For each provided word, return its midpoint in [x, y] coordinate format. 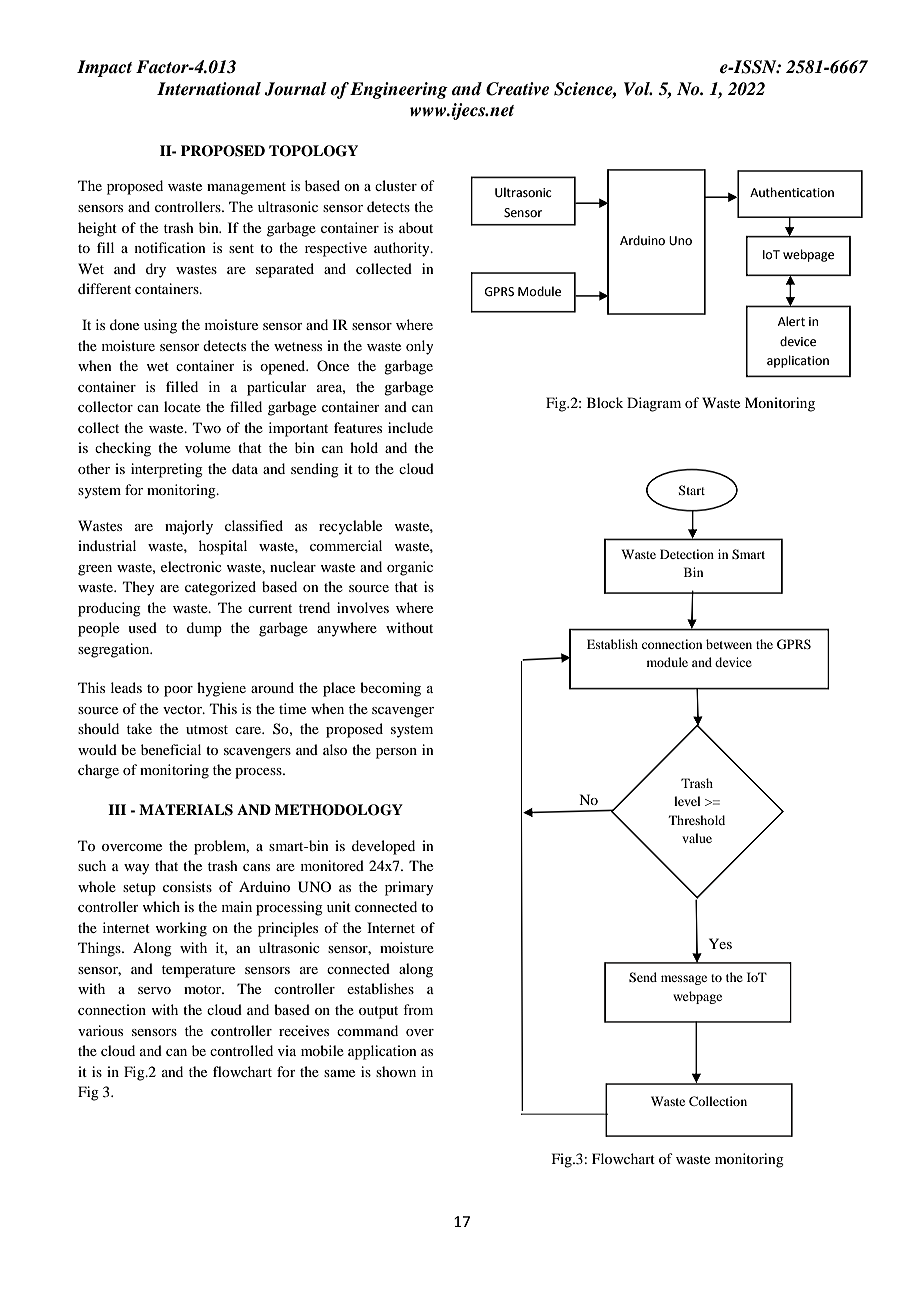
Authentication [792, 192]
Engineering [399, 90]
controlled [241, 1050]
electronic [191, 566]
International [209, 89]
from [418, 1009]
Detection [687, 554]
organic [410, 568]
